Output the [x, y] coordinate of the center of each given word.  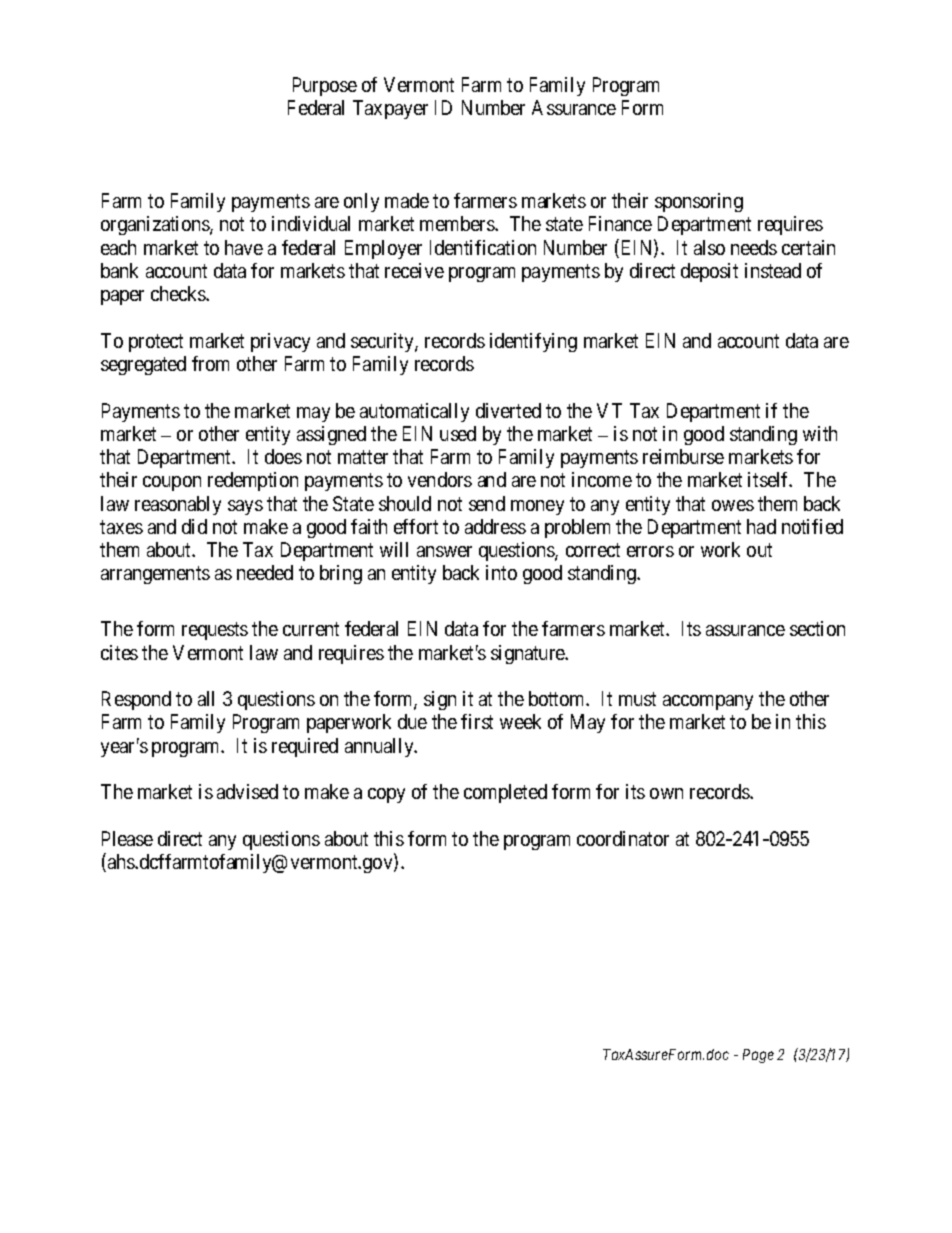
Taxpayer [390, 109]
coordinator [623, 838]
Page [758, 1056]
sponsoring [699, 202]
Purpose [325, 86]
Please [127, 838]
